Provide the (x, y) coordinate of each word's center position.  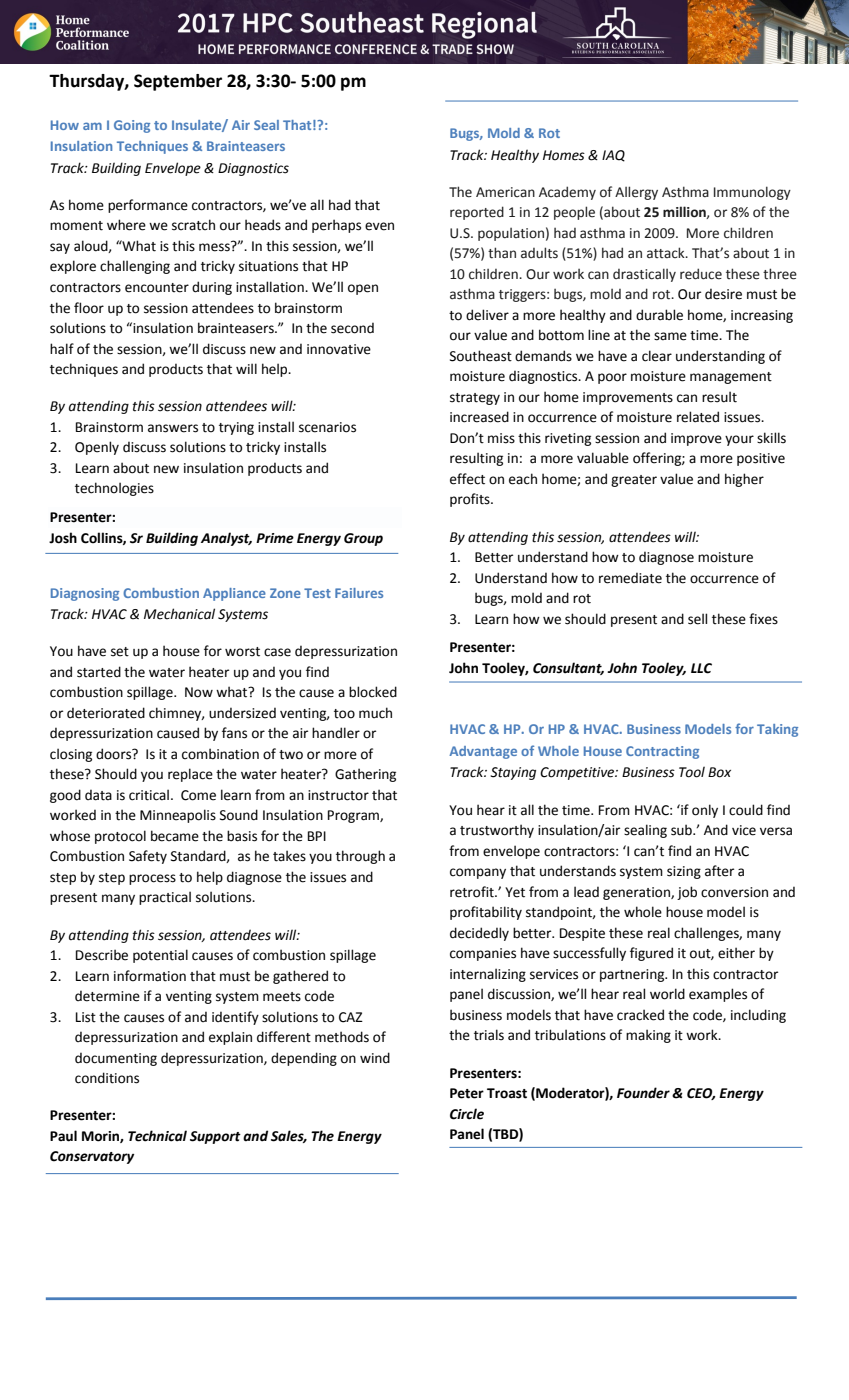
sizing (684, 872)
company (478, 873)
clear (657, 356)
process (152, 879)
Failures (359, 593)
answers (173, 428)
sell (697, 619)
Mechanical (179, 614)
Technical (157, 1136)
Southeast (481, 356)
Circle (467, 1114)
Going (132, 126)
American (505, 192)
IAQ (613, 156)
